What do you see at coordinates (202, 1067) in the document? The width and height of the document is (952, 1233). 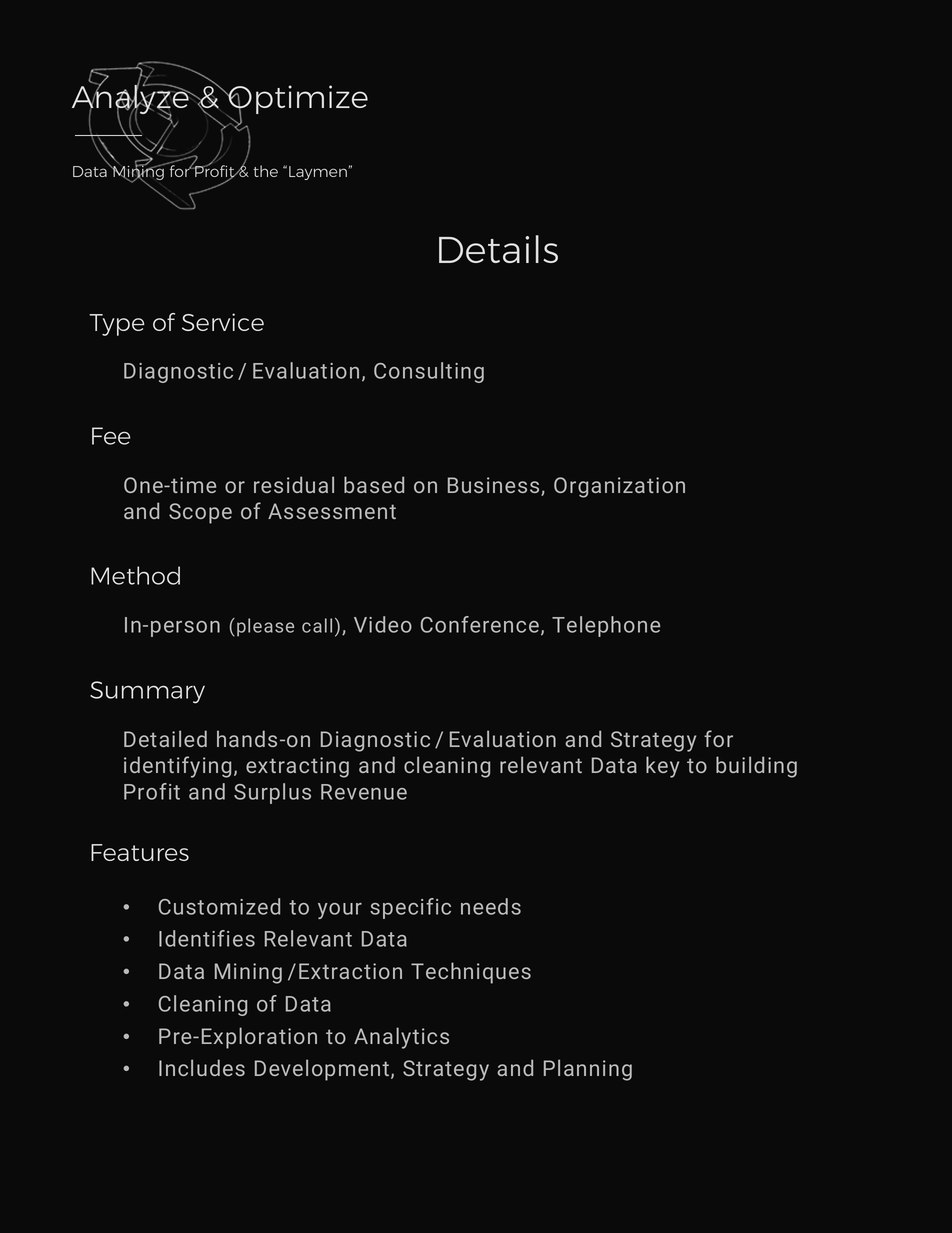 I see `Includes` at bounding box center [202, 1067].
